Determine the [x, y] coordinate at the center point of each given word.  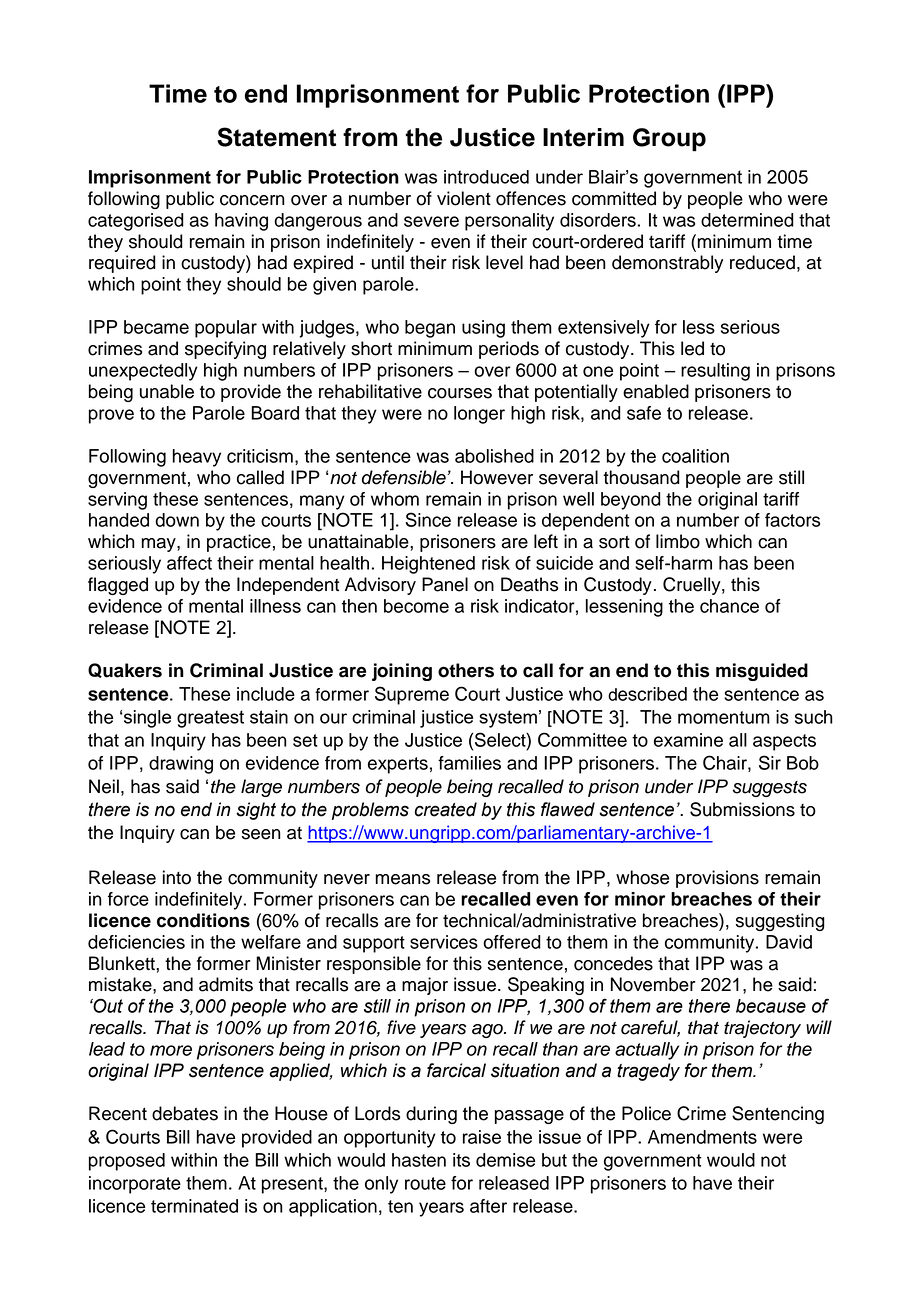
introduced [486, 177]
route [425, 1183]
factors [792, 520]
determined [747, 220]
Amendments [702, 1137]
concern [252, 200]
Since [428, 519]
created [446, 809]
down [177, 520]
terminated [194, 1206]
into [177, 877]
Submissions [742, 809]
